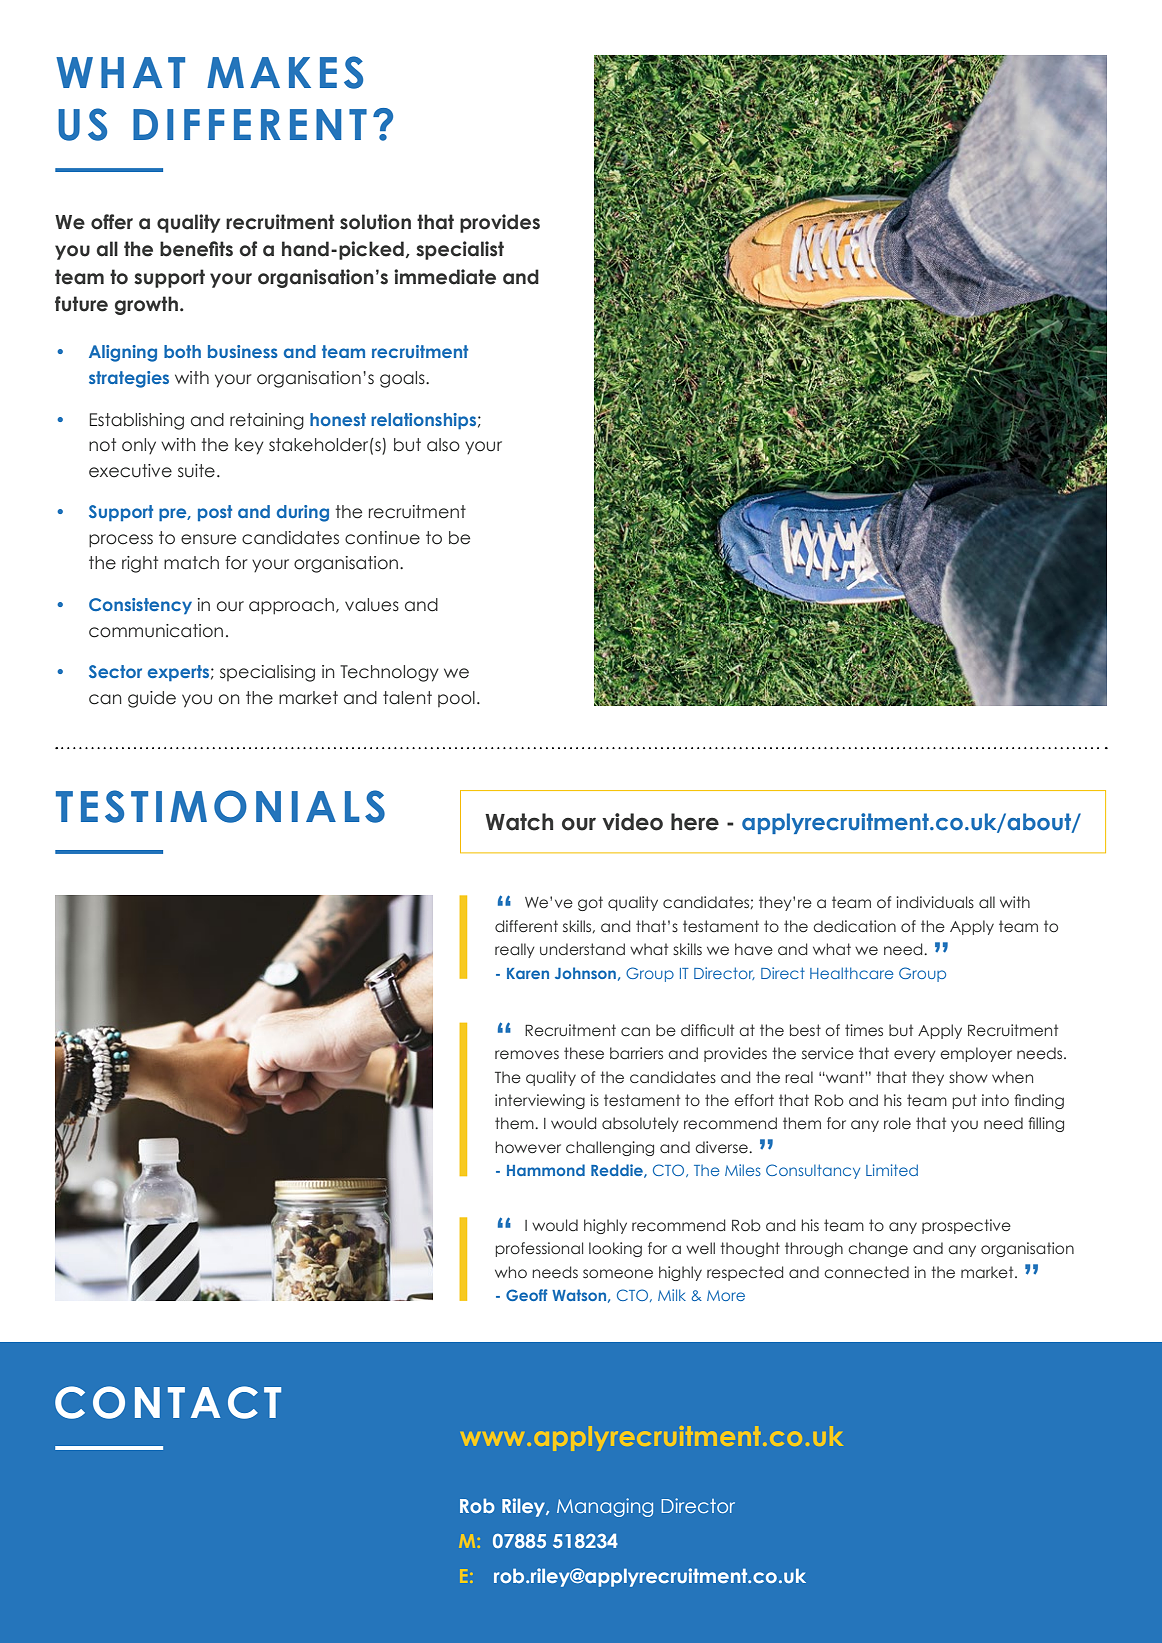  I want to click on Limited, so click(892, 1170).
